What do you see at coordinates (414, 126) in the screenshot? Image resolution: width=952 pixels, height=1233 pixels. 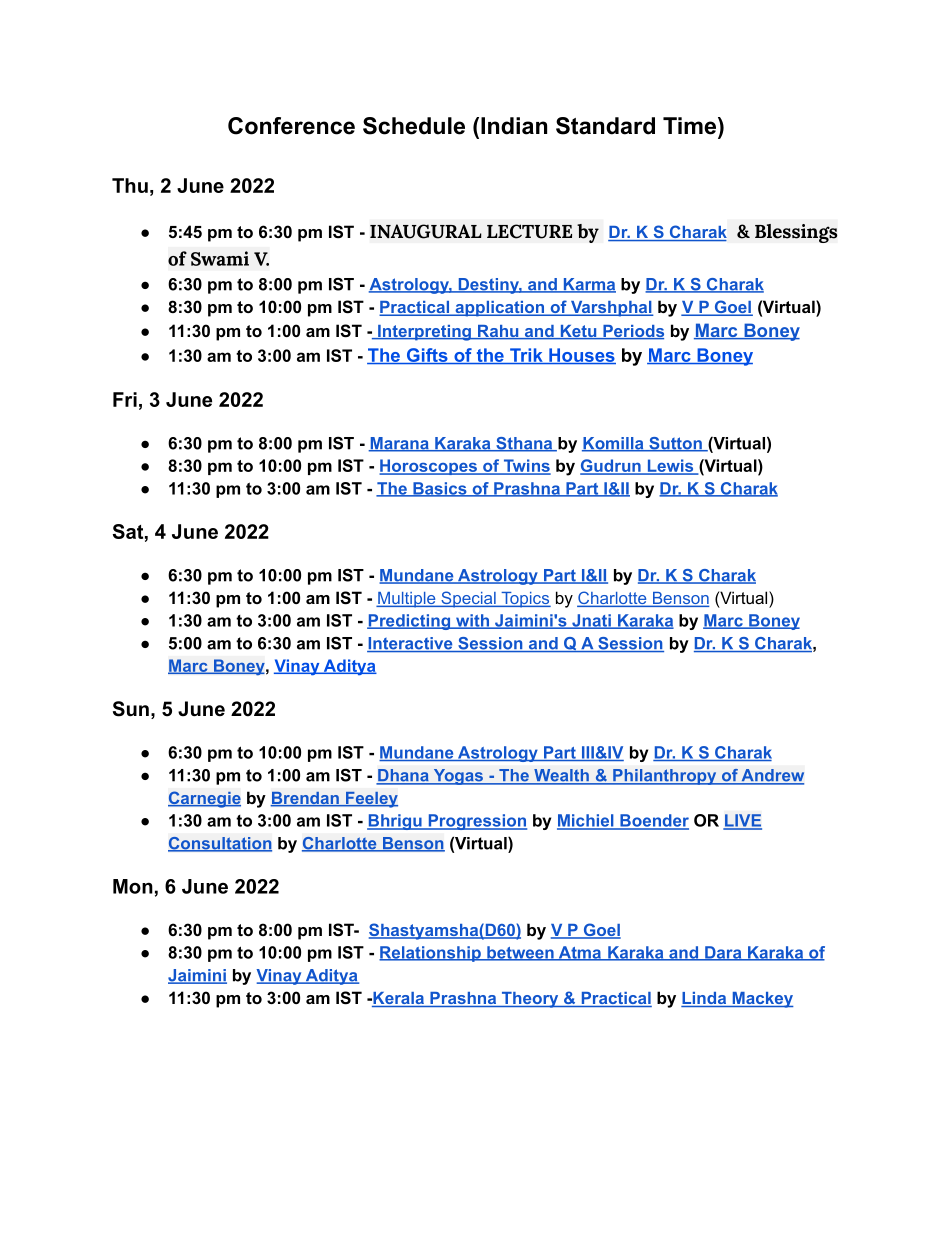 I see `Schedule` at bounding box center [414, 126].
